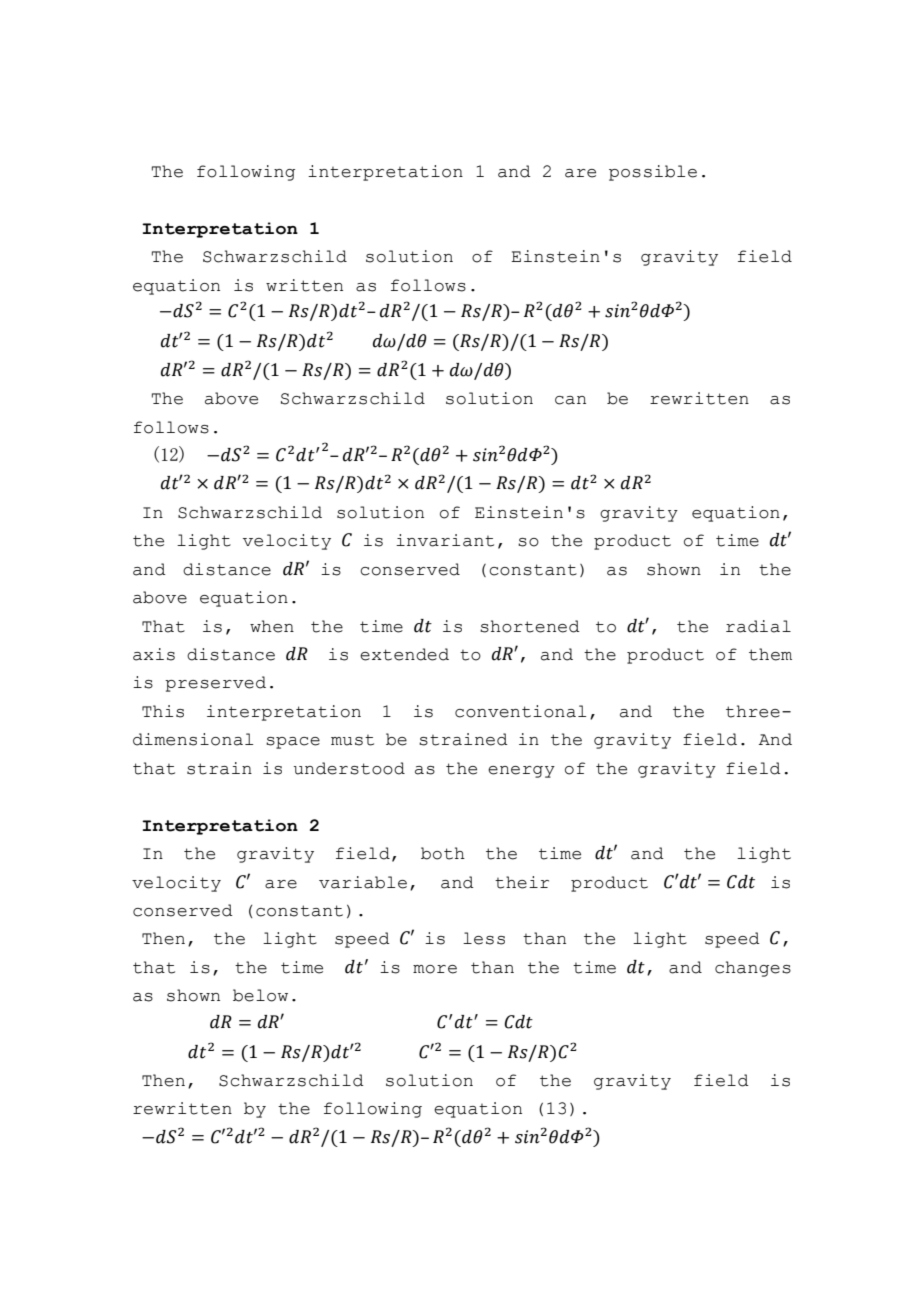 Image resolution: width=924 pixels, height=1308 pixels. I want to click on below, so click(260, 995).
